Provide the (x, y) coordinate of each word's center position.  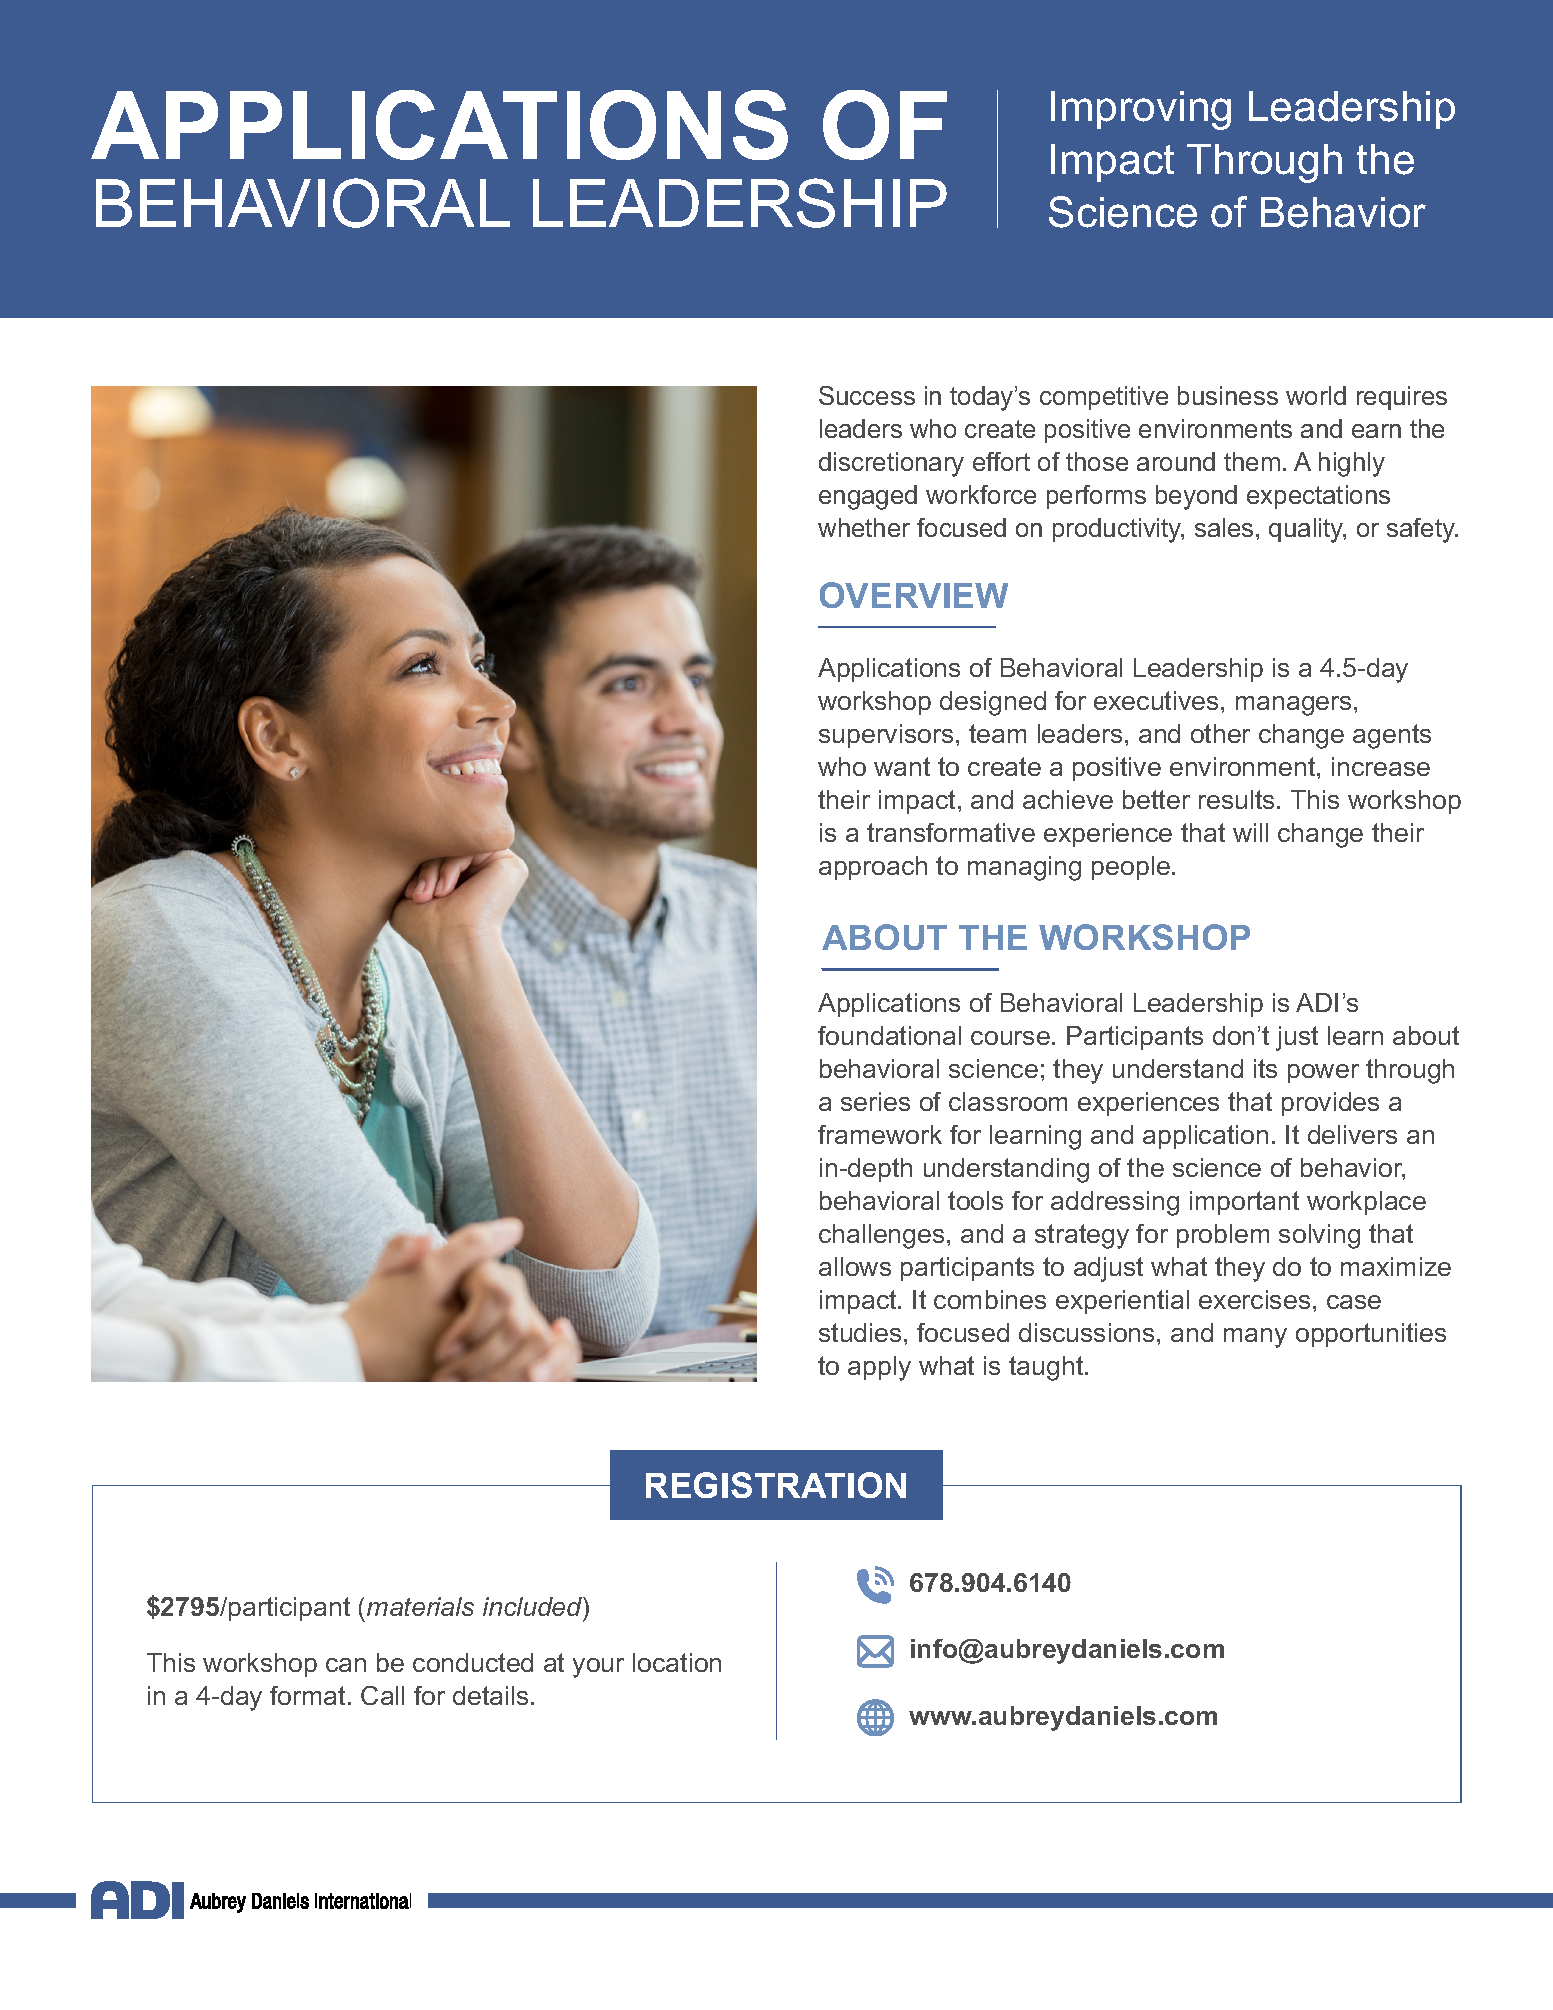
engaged (868, 497)
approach (873, 868)
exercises (1254, 1299)
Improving (1141, 110)
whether (864, 527)
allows (855, 1266)
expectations (1318, 497)
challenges (881, 1236)
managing (1024, 868)
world (1316, 395)
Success (867, 395)
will (1250, 832)
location (677, 1662)
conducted (473, 1662)
